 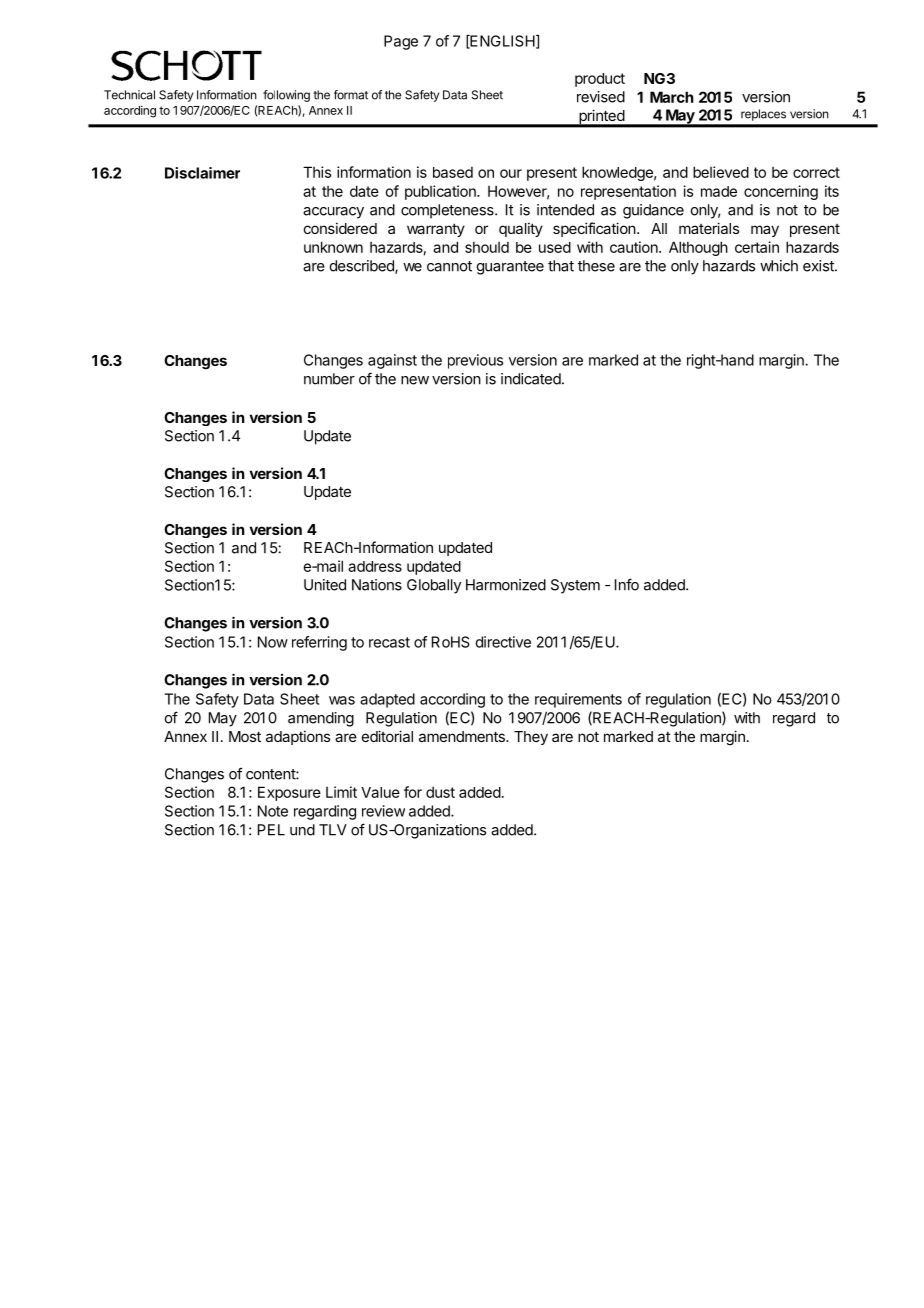 What do you see at coordinates (273, 811) in the document?
I see `Note` at bounding box center [273, 811].
